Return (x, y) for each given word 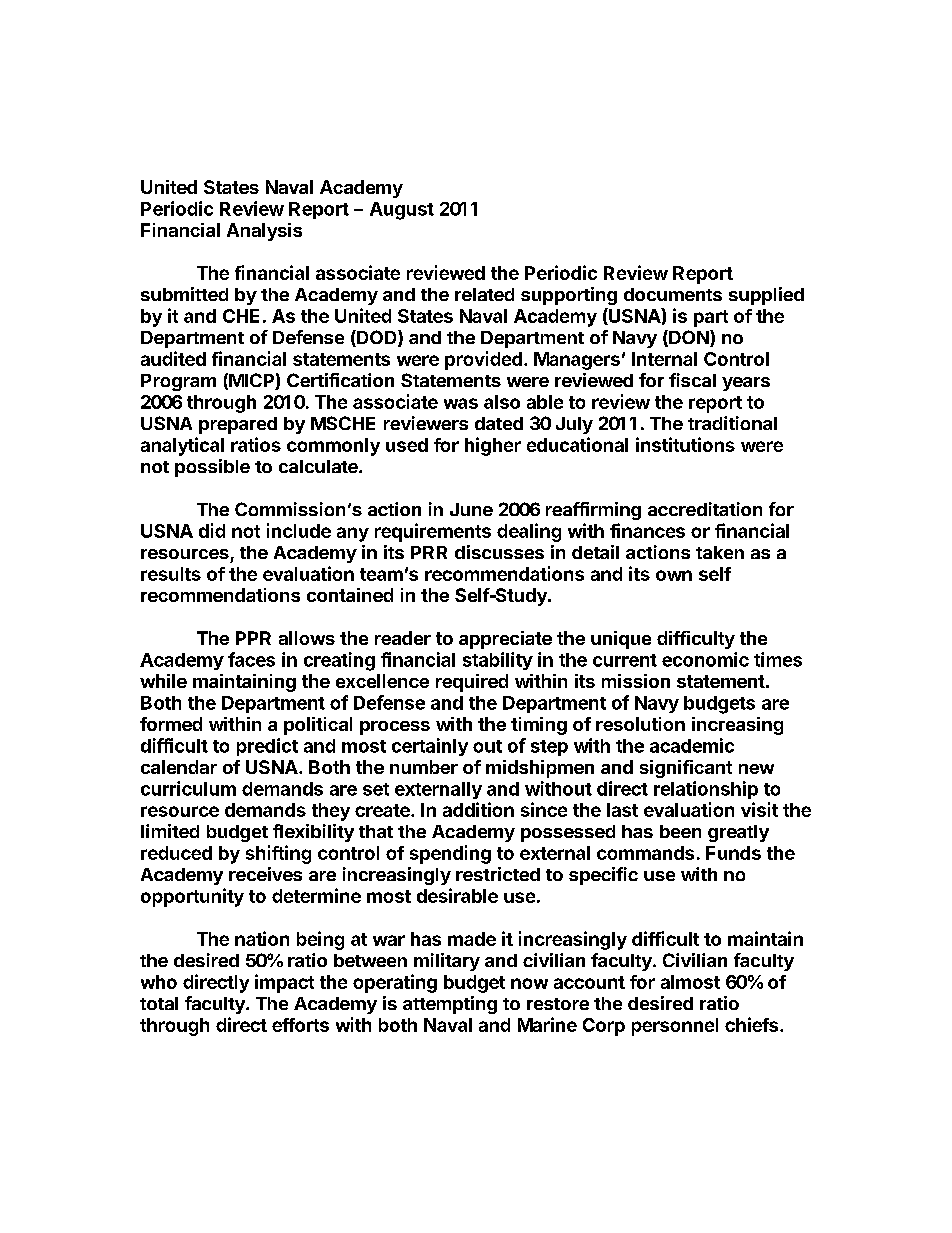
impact (284, 983)
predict (267, 747)
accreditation (705, 509)
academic (692, 745)
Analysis (264, 232)
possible (212, 468)
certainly (430, 747)
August (402, 211)
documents (673, 294)
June (471, 509)
